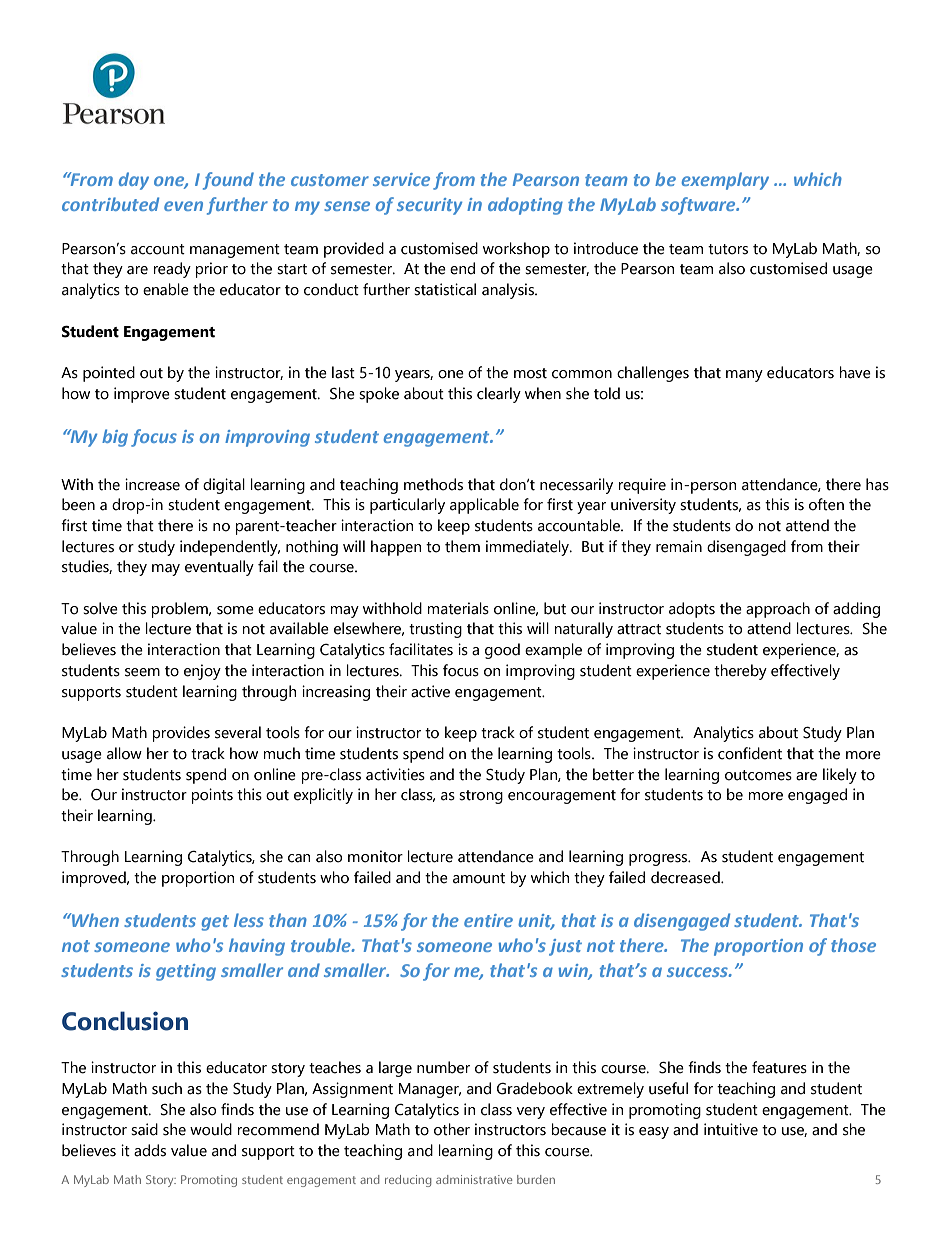 The width and height of the screenshot is (952, 1233). What do you see at coordinates (452, 1129) in the screenshot?
I see `other` at bounding box center [452, 1129].
